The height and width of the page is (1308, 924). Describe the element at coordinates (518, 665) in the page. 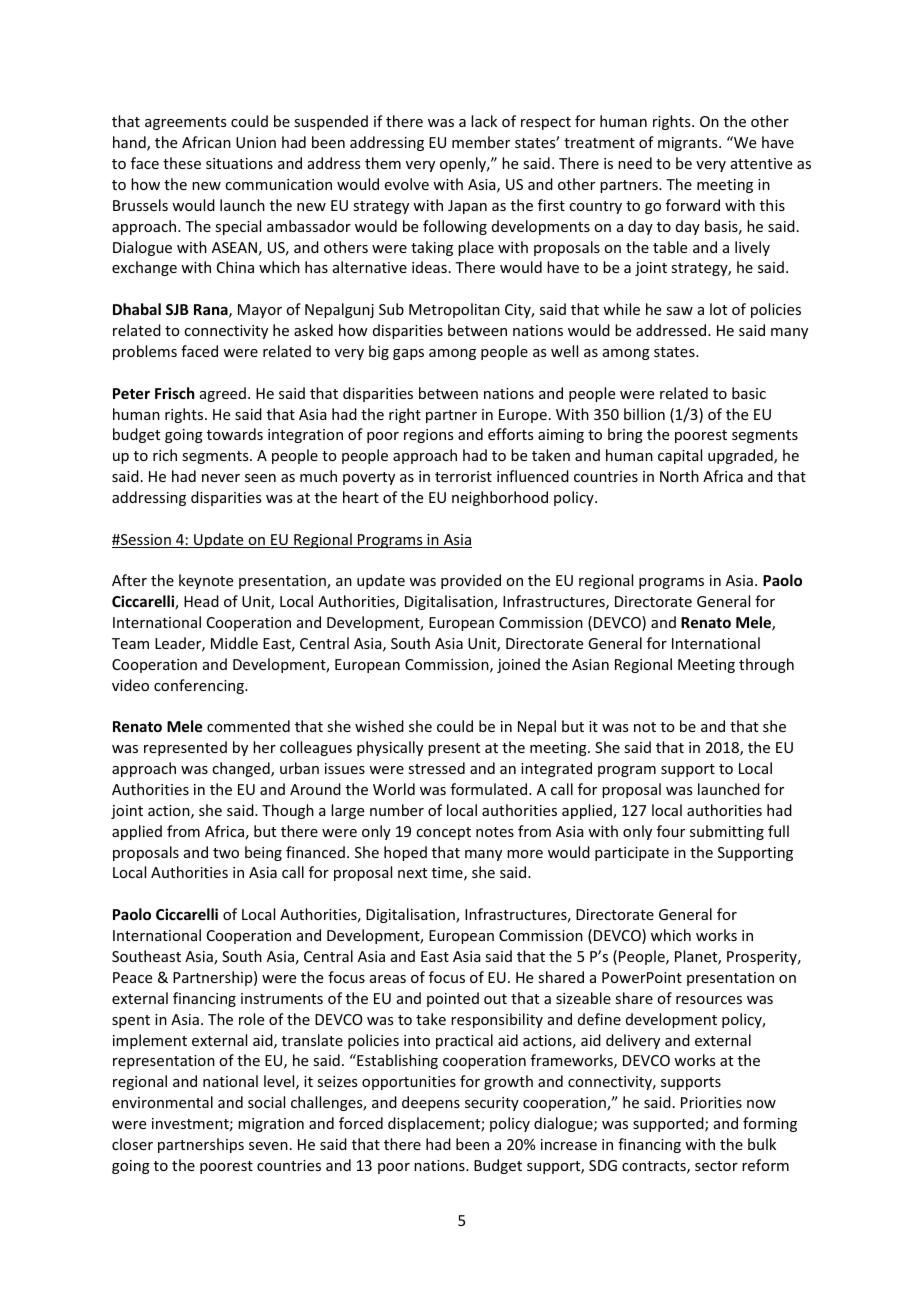

I see `joined` at that location.
